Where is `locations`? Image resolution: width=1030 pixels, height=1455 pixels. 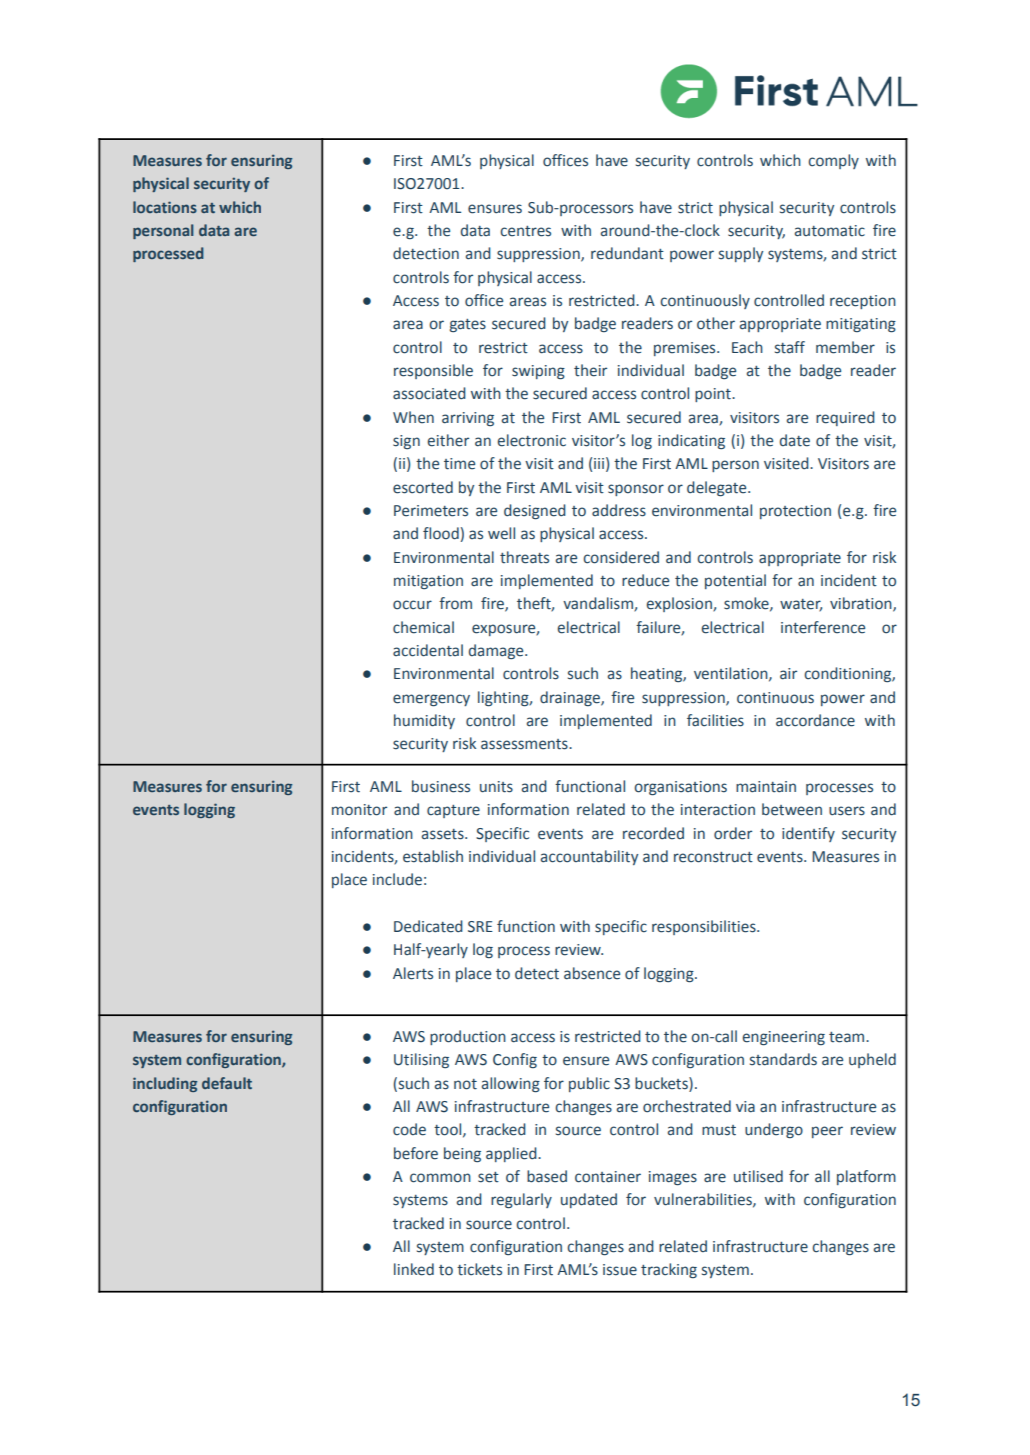
locations is located at coordinates (165, 207).
